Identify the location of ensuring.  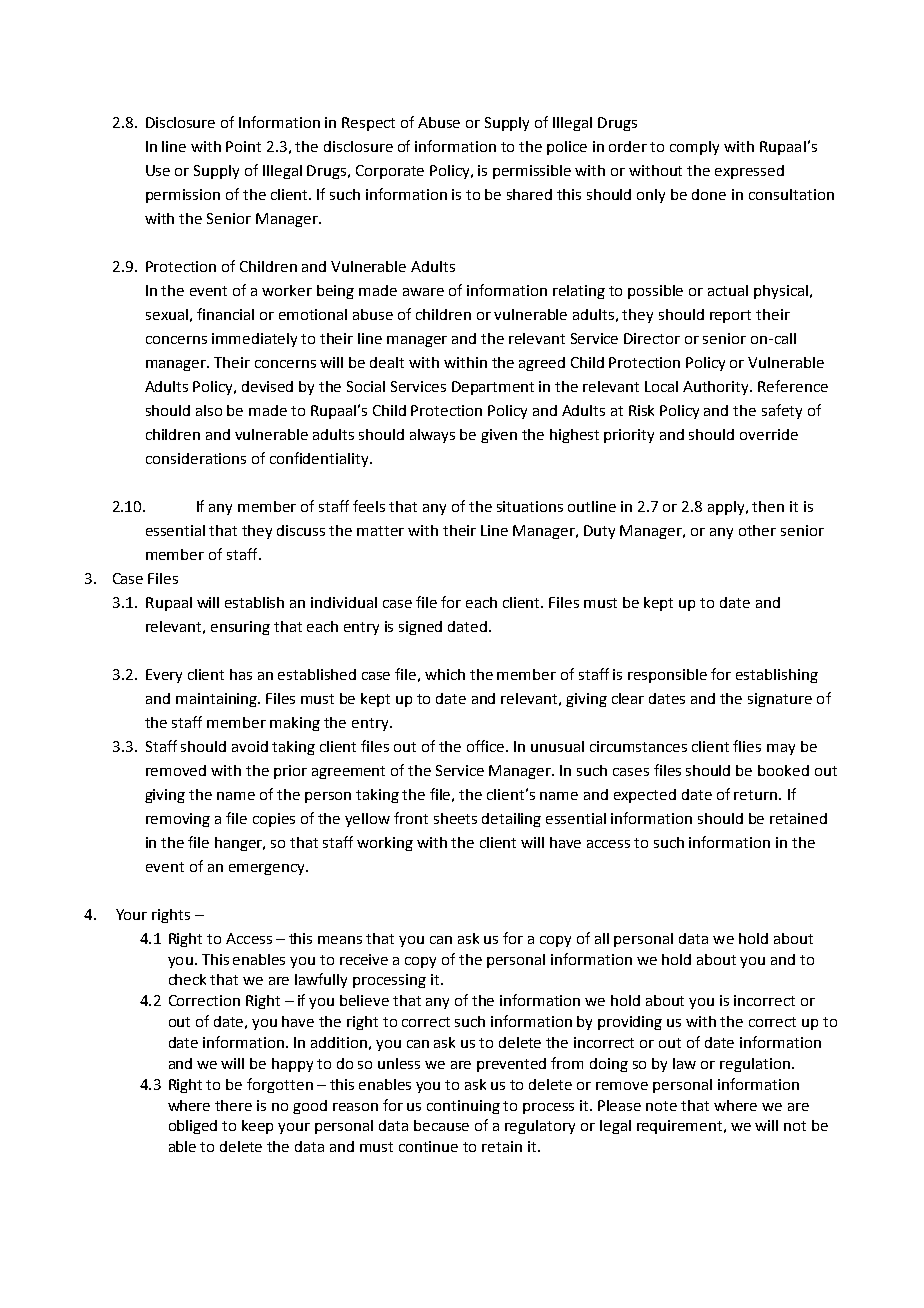
(240, 628).
